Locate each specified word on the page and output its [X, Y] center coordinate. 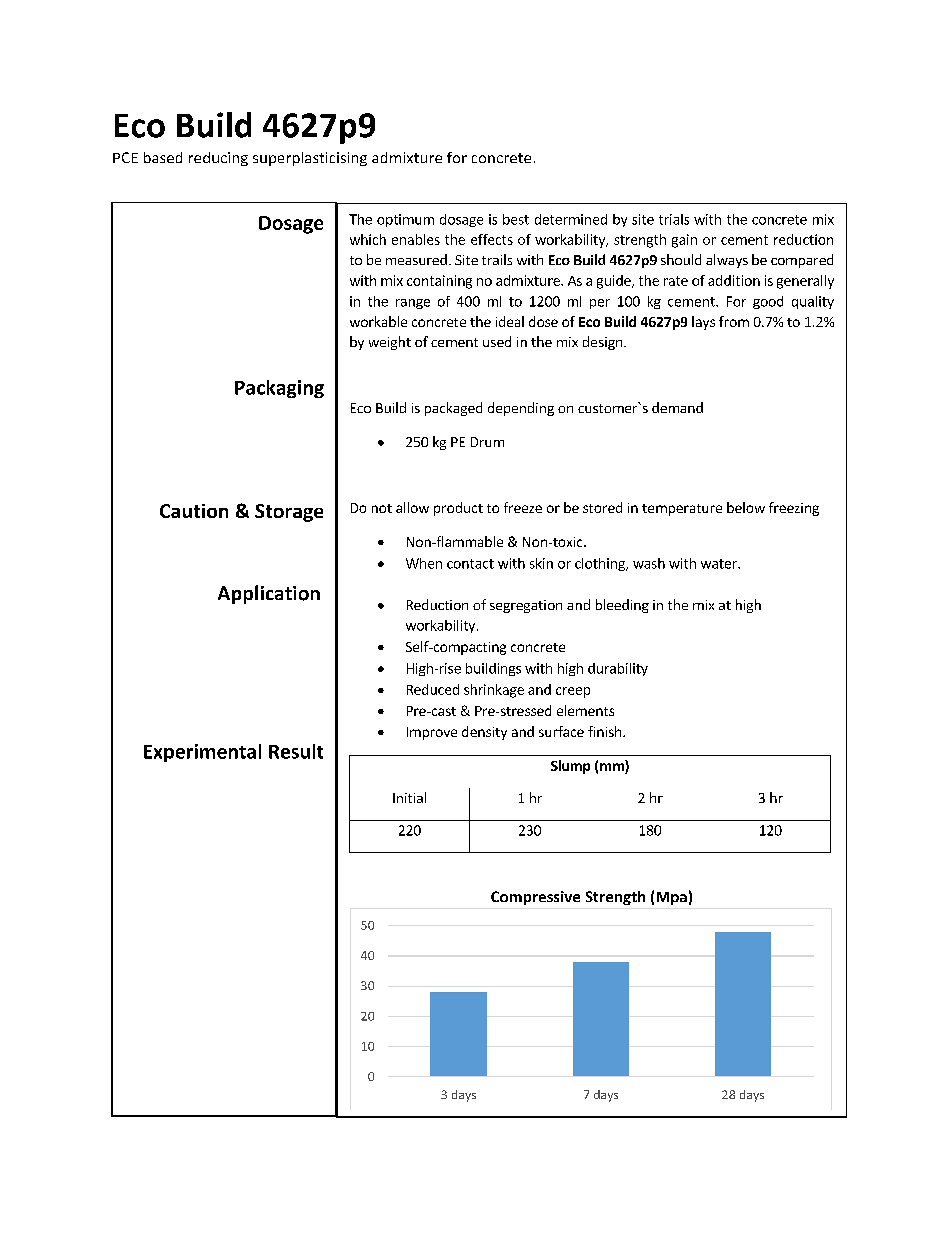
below [746, 507]
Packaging [279, 389]
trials [674, 219]
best [516, 219]
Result [296, 751]
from [734, 321]
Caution [194, 511]
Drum [487, 442]
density [484, 733]
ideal [510, 321]
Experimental [202, 753]
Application [269, 594]
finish [606, 731]
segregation [526, 606]
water [720, 564]
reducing [218, 159]
